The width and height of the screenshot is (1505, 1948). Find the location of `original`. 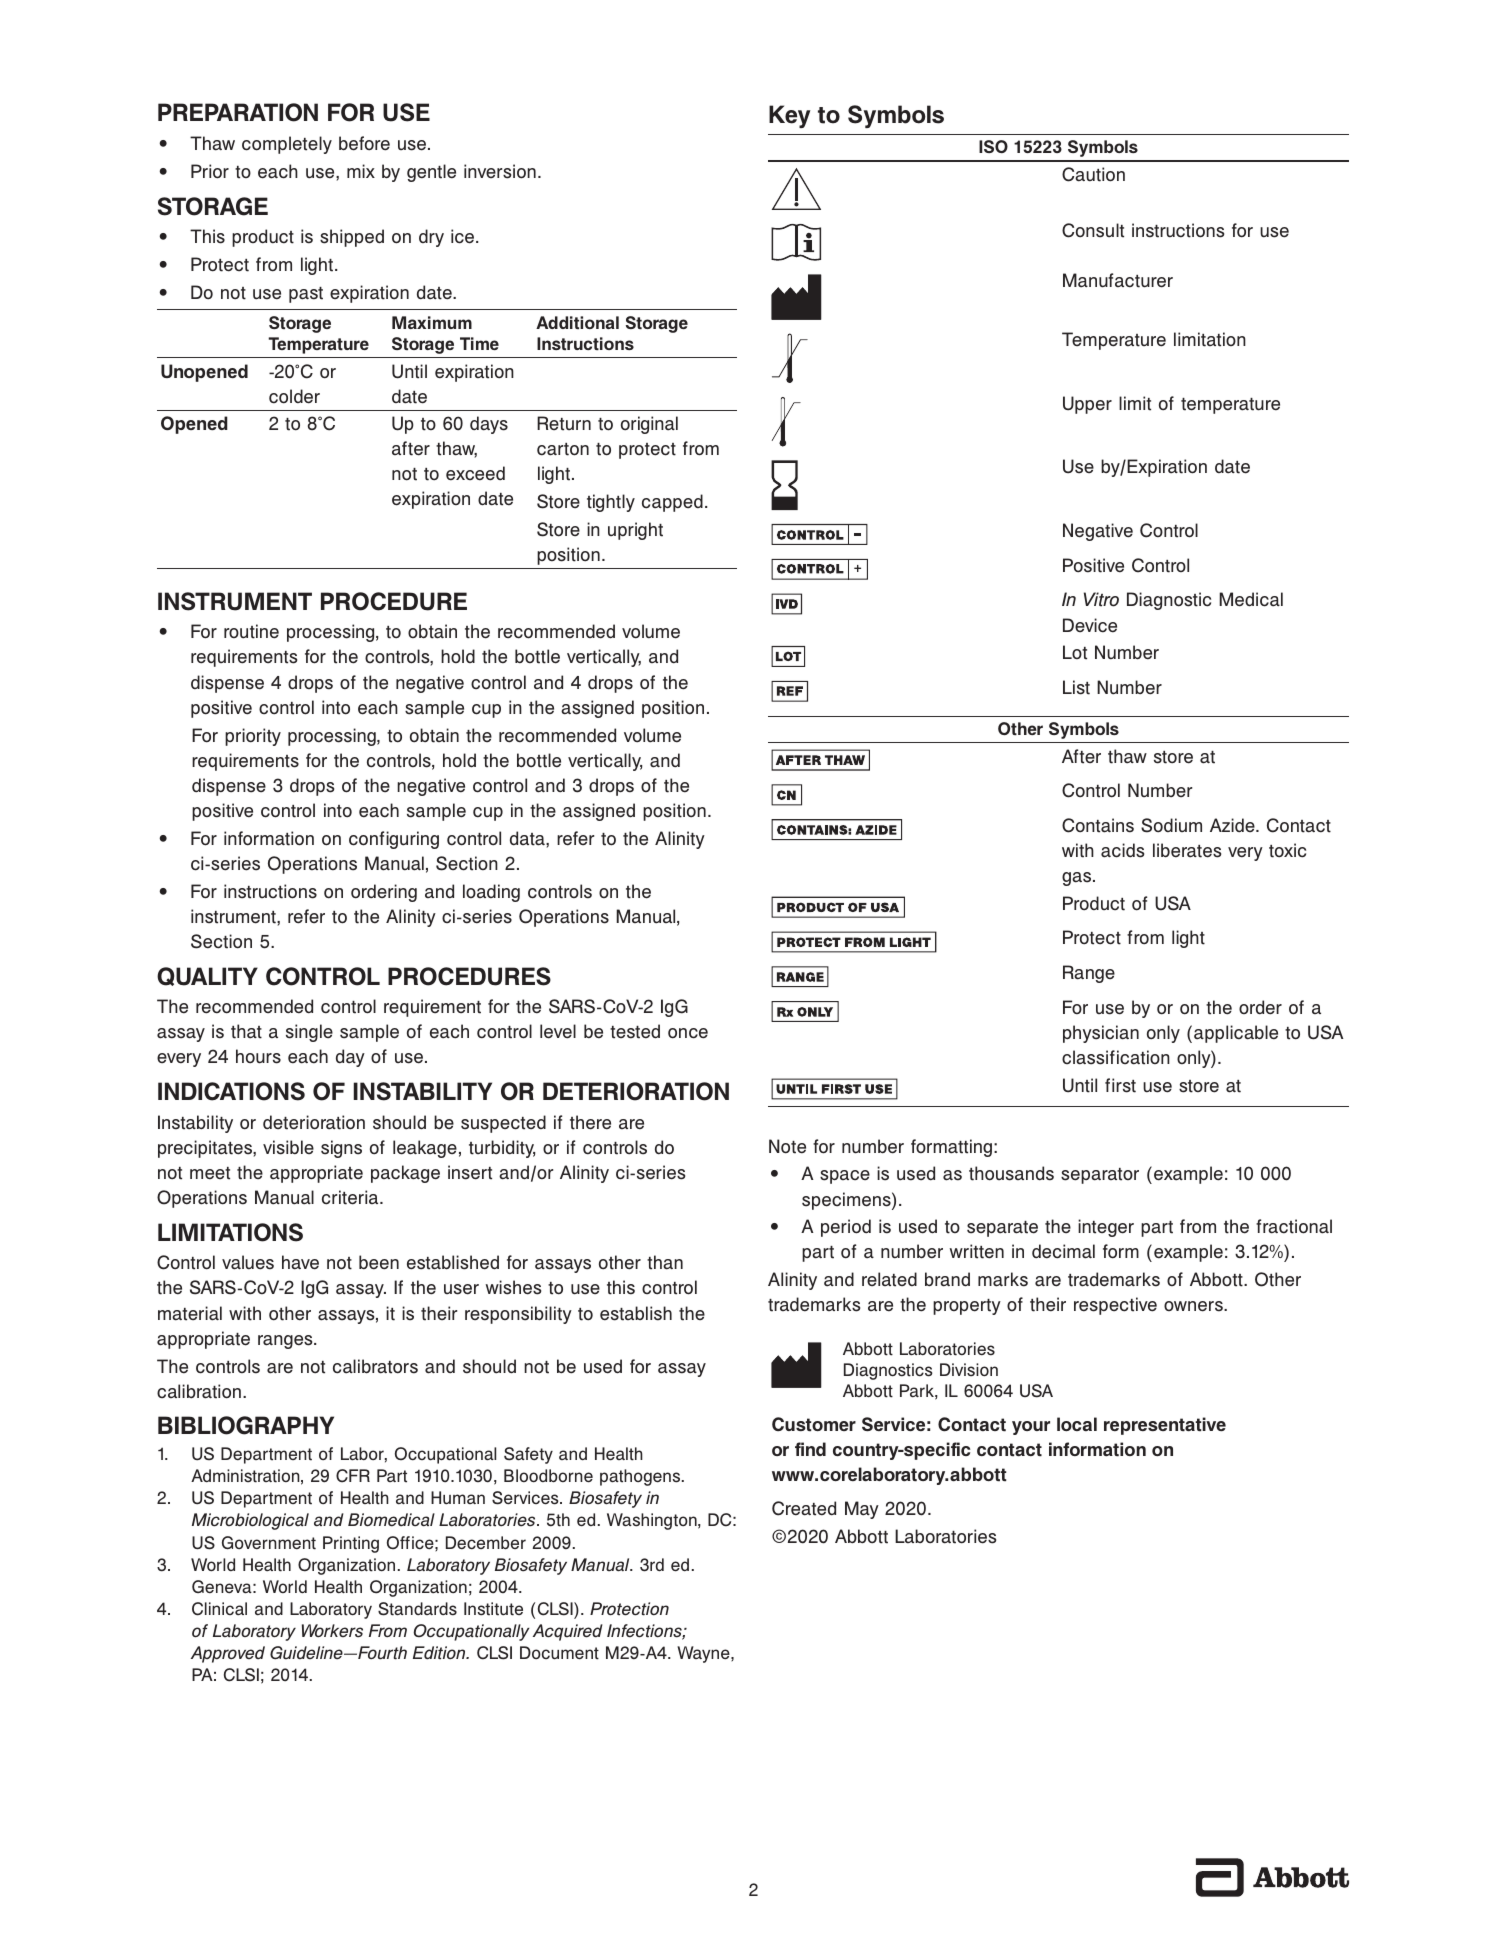

original is located at coordinates (649, 425).
